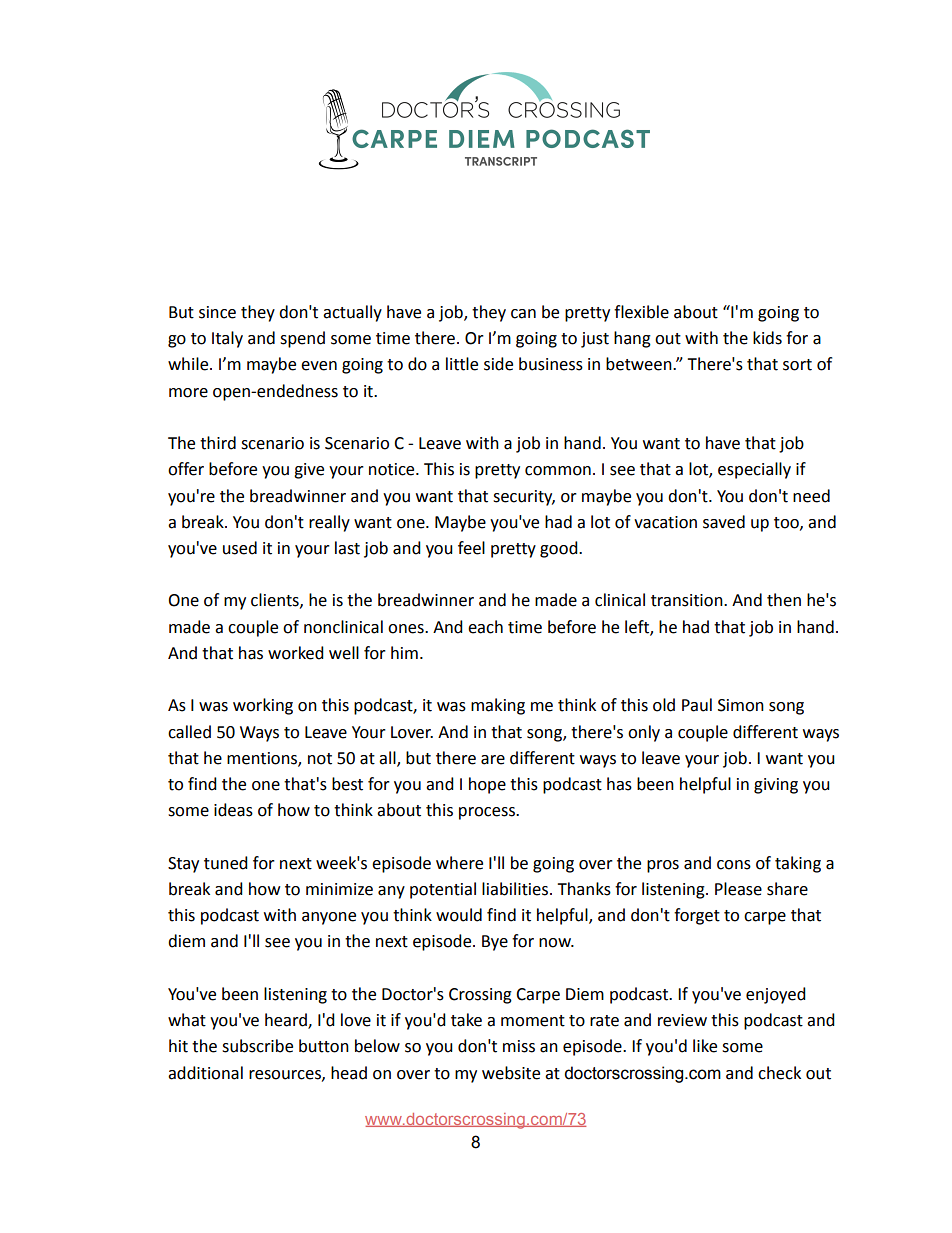 The image size is (952, 1233). Describe the element at coordinates (767, 338) in the page. I see `kids` at that location.
